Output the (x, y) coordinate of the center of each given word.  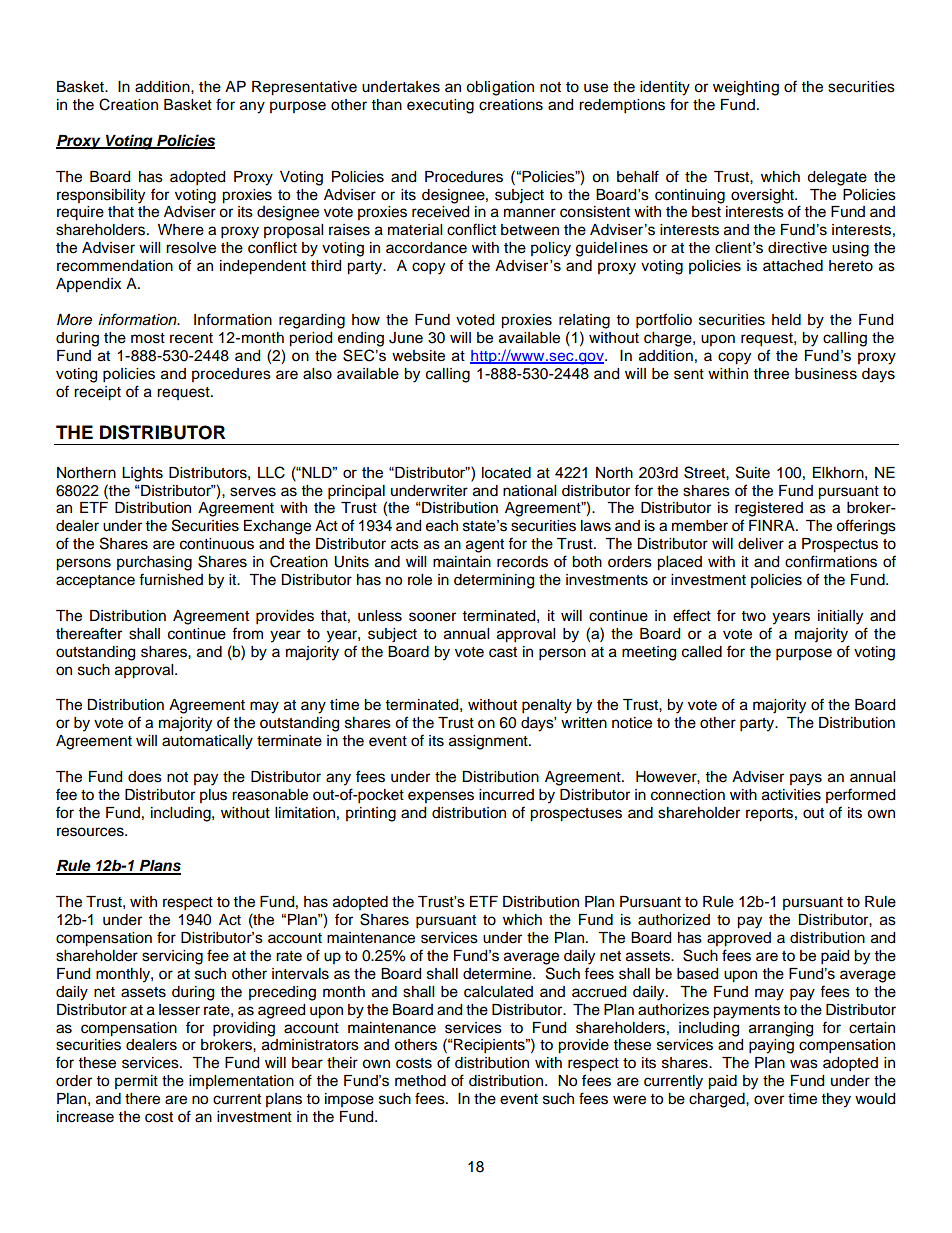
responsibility (101, 196)
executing (440, 106)
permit (136, 1082)
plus (213, 796)
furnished (171, 579)
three (771, 374)
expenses (441, 797)
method (420, 1081)
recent (191, 338)
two (754, 616)
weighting (746, 88)
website (418, 356)
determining (494, 581)
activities (791, 795)
